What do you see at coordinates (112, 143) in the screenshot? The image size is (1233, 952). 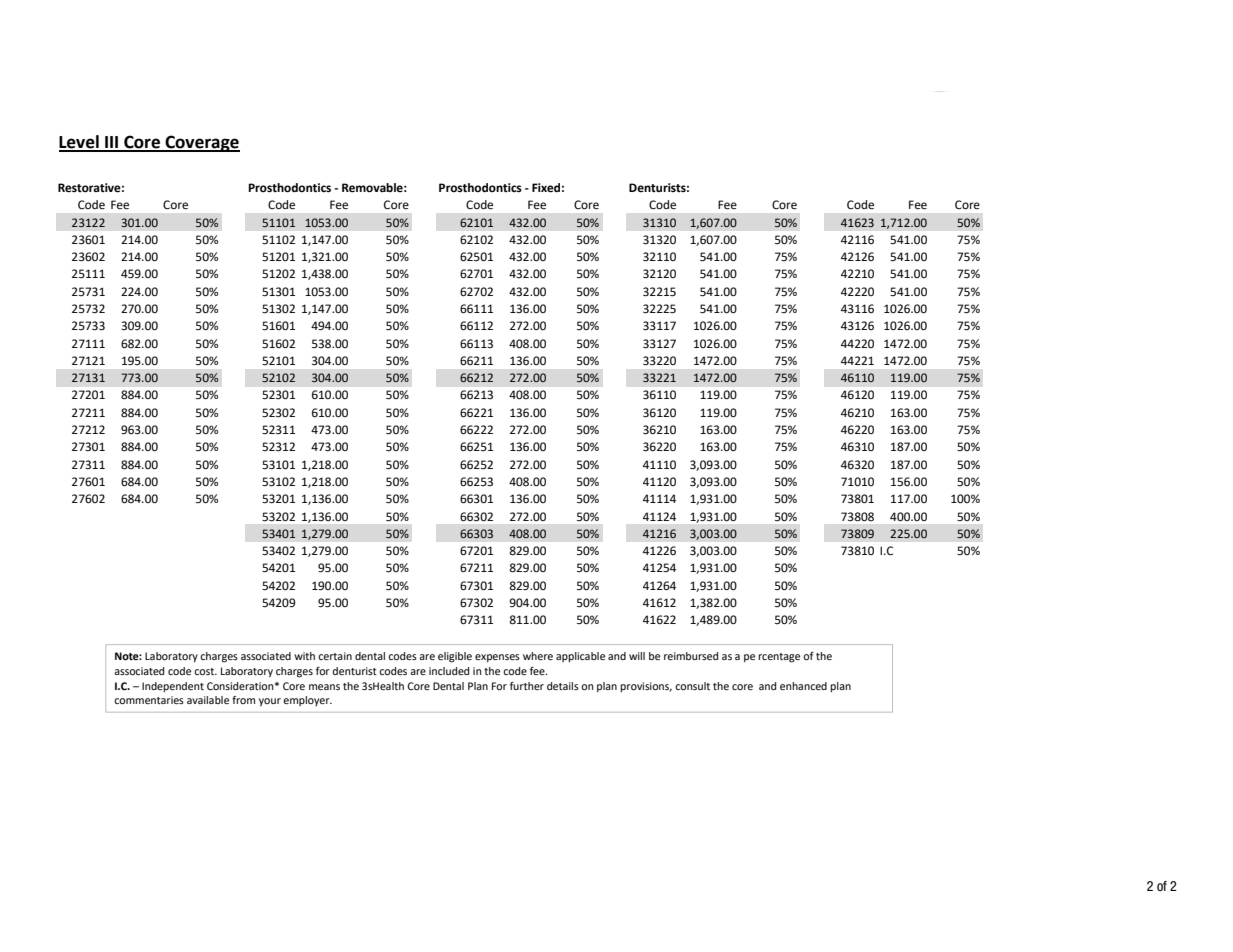 I see `III` at bounding box center [112, 143].
